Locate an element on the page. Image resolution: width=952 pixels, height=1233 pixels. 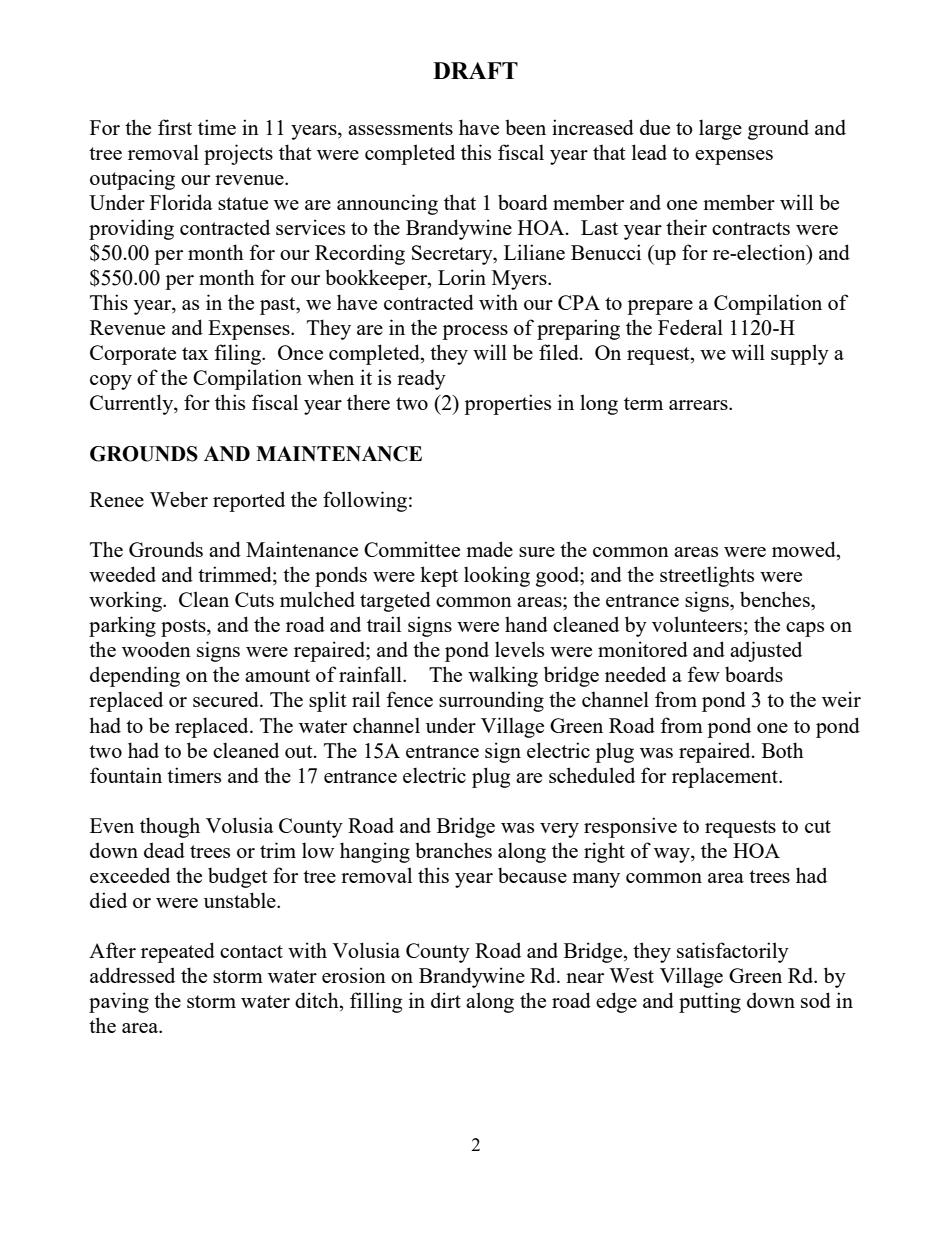
adjusted is located at coordinates (766, 651).
